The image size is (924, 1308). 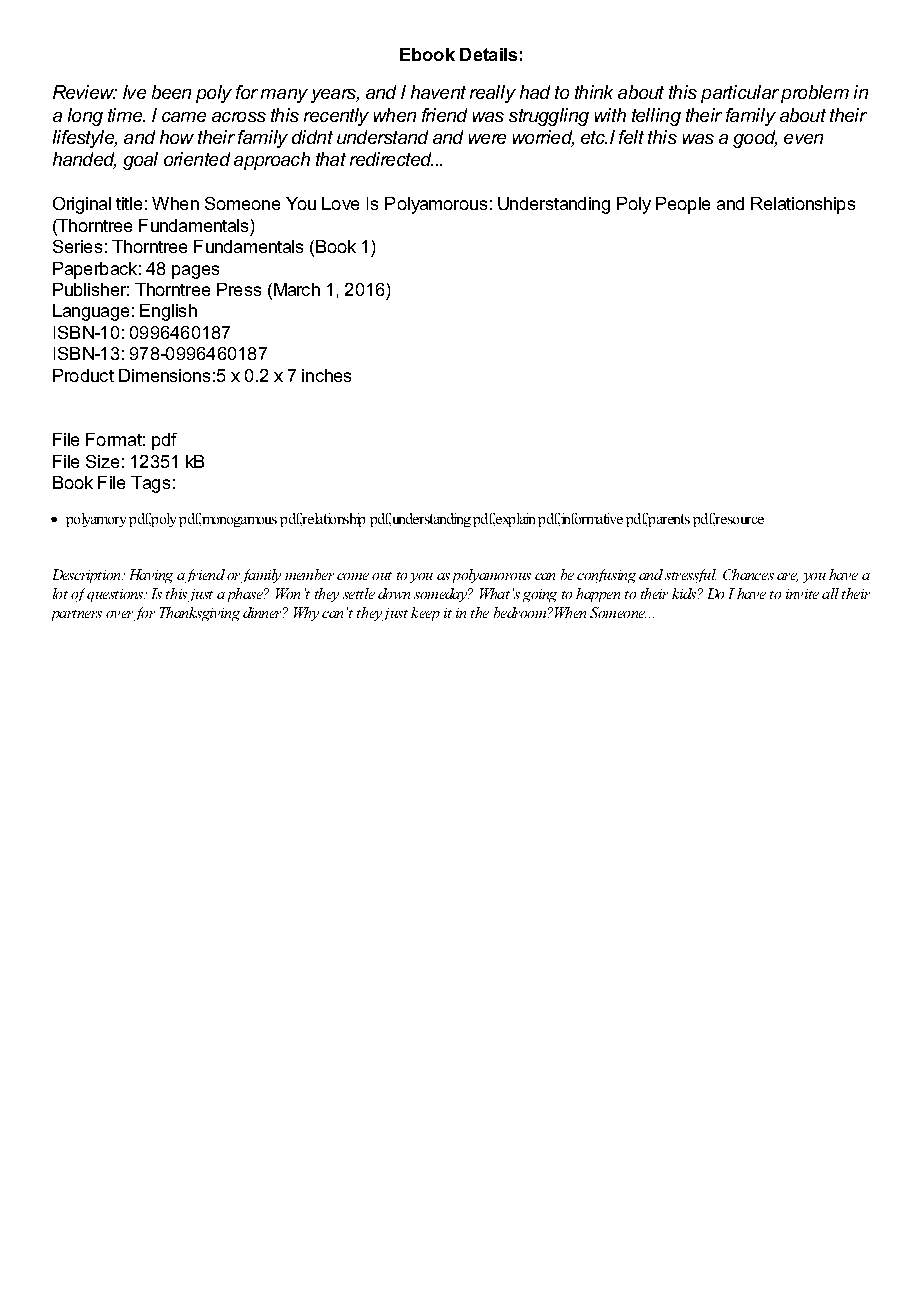 What do you see at coordinates (340, 203) in the document?
I see `Love` at bounding box center [340, 203].
